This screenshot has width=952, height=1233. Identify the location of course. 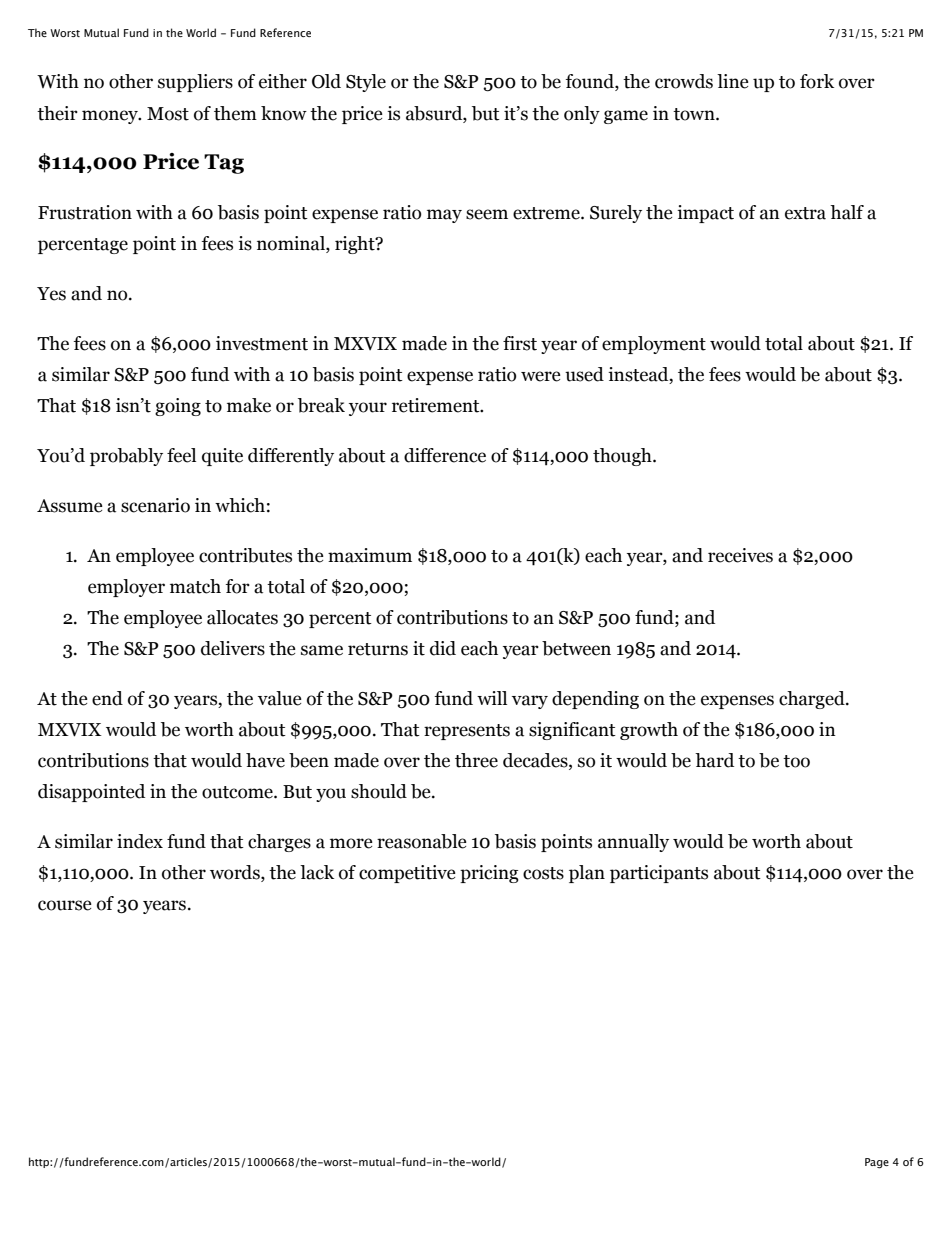
(65, 905).
